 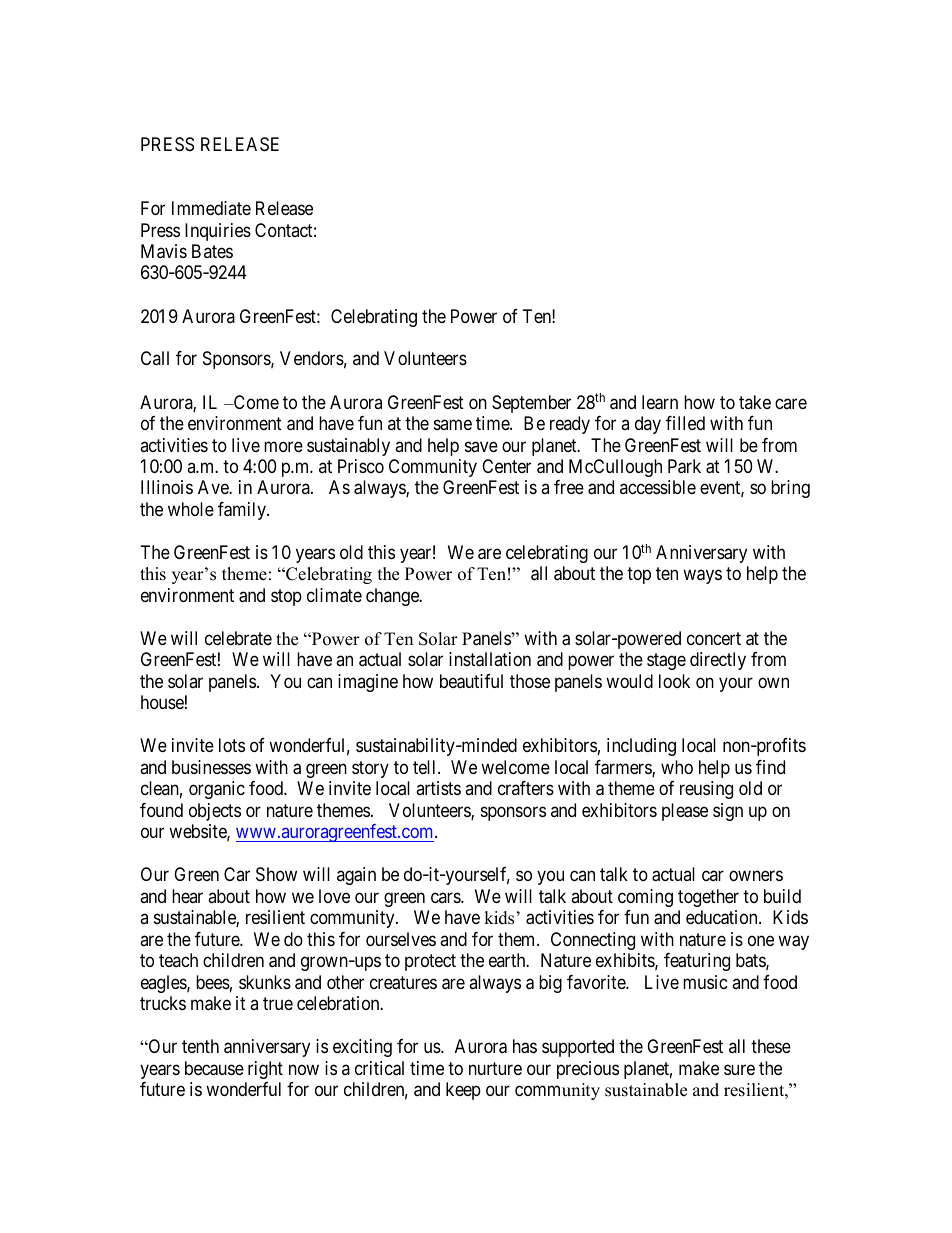 I want to click on sure, so click(x=739, y=1069).
